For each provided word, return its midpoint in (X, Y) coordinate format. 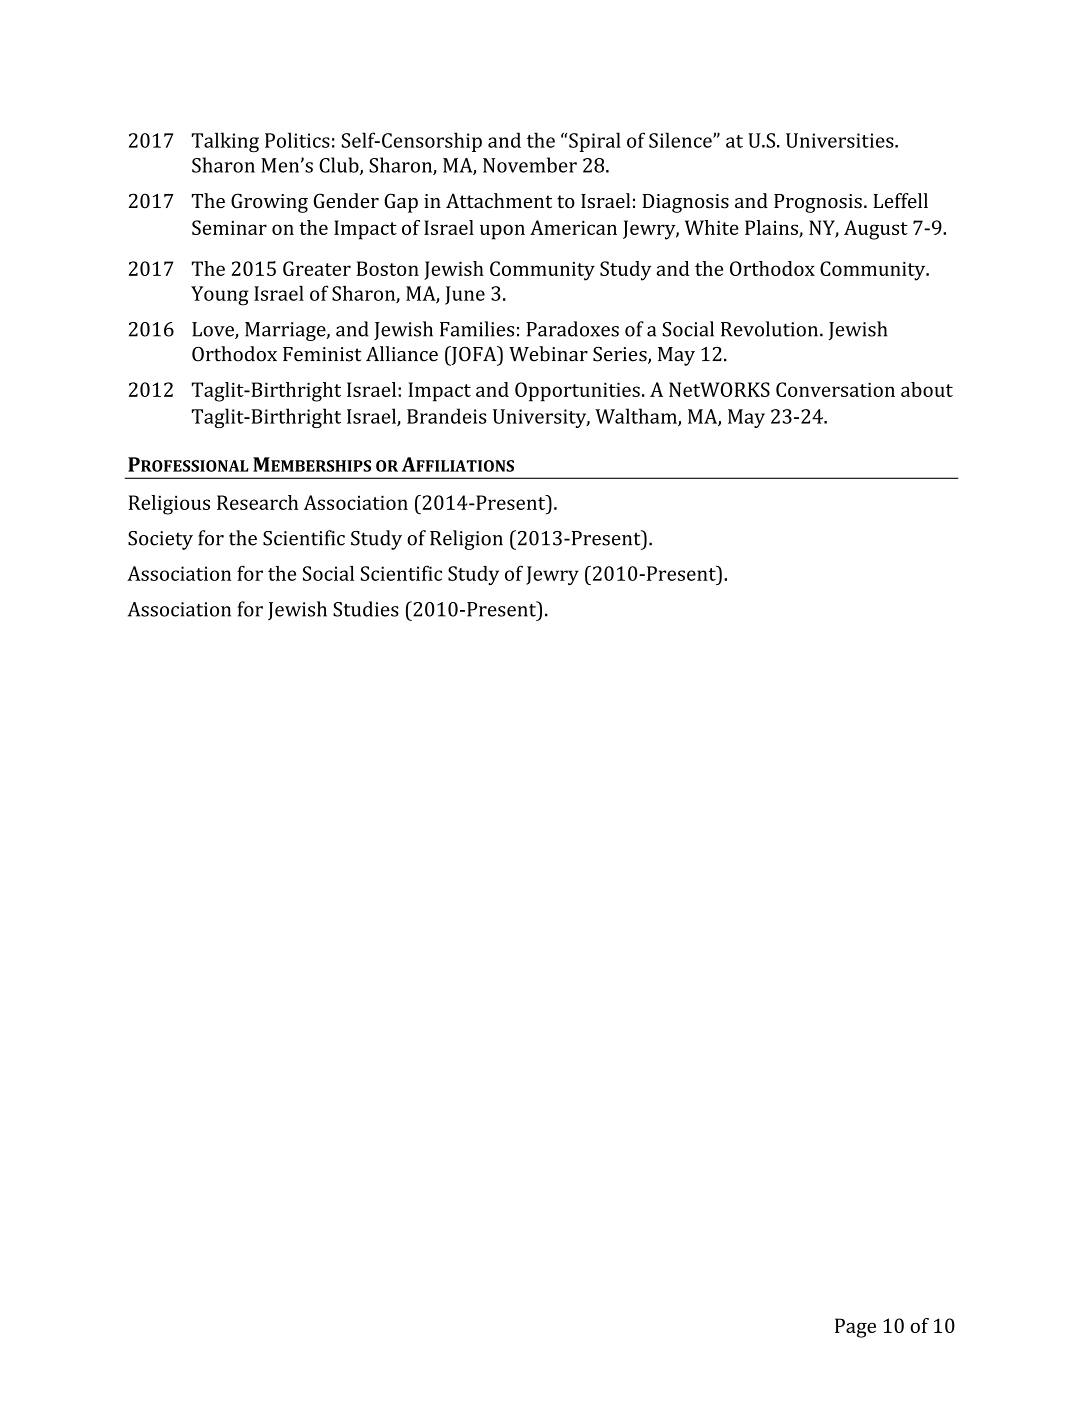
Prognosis (818, 203)
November (530, 165)
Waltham (637, 417)
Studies (366, 609)
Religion (466, 540)
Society (160, 540)
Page (855, 1328)
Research (257, 502)
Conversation (835, 389)
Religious (169, 505)
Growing (269, 203)
